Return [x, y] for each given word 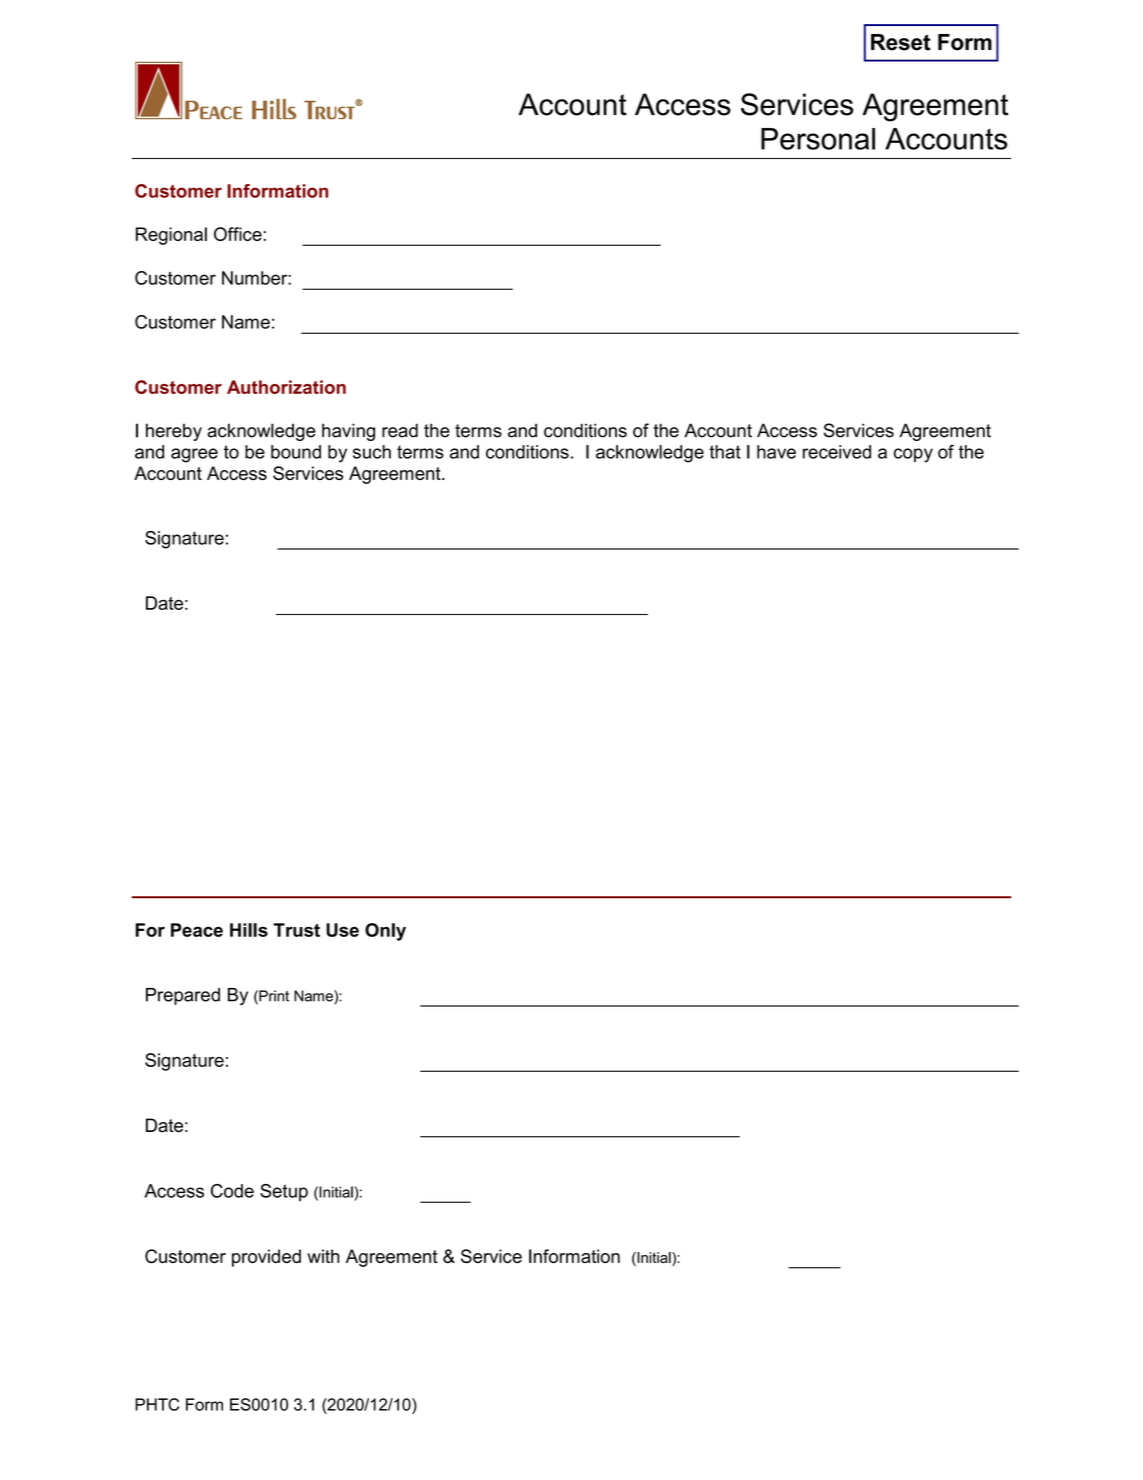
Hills [249, 930]
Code [232, 1191]
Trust [296, 930]
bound [296, 452]
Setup [284, 1192]
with [323, 1256]
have [776, 452]
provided [266, 1258]
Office [238, 234]
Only [385, 932]
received [837, 452]
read [400, 430]
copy [913, 455]
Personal [818, 139]
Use [342, 930]
